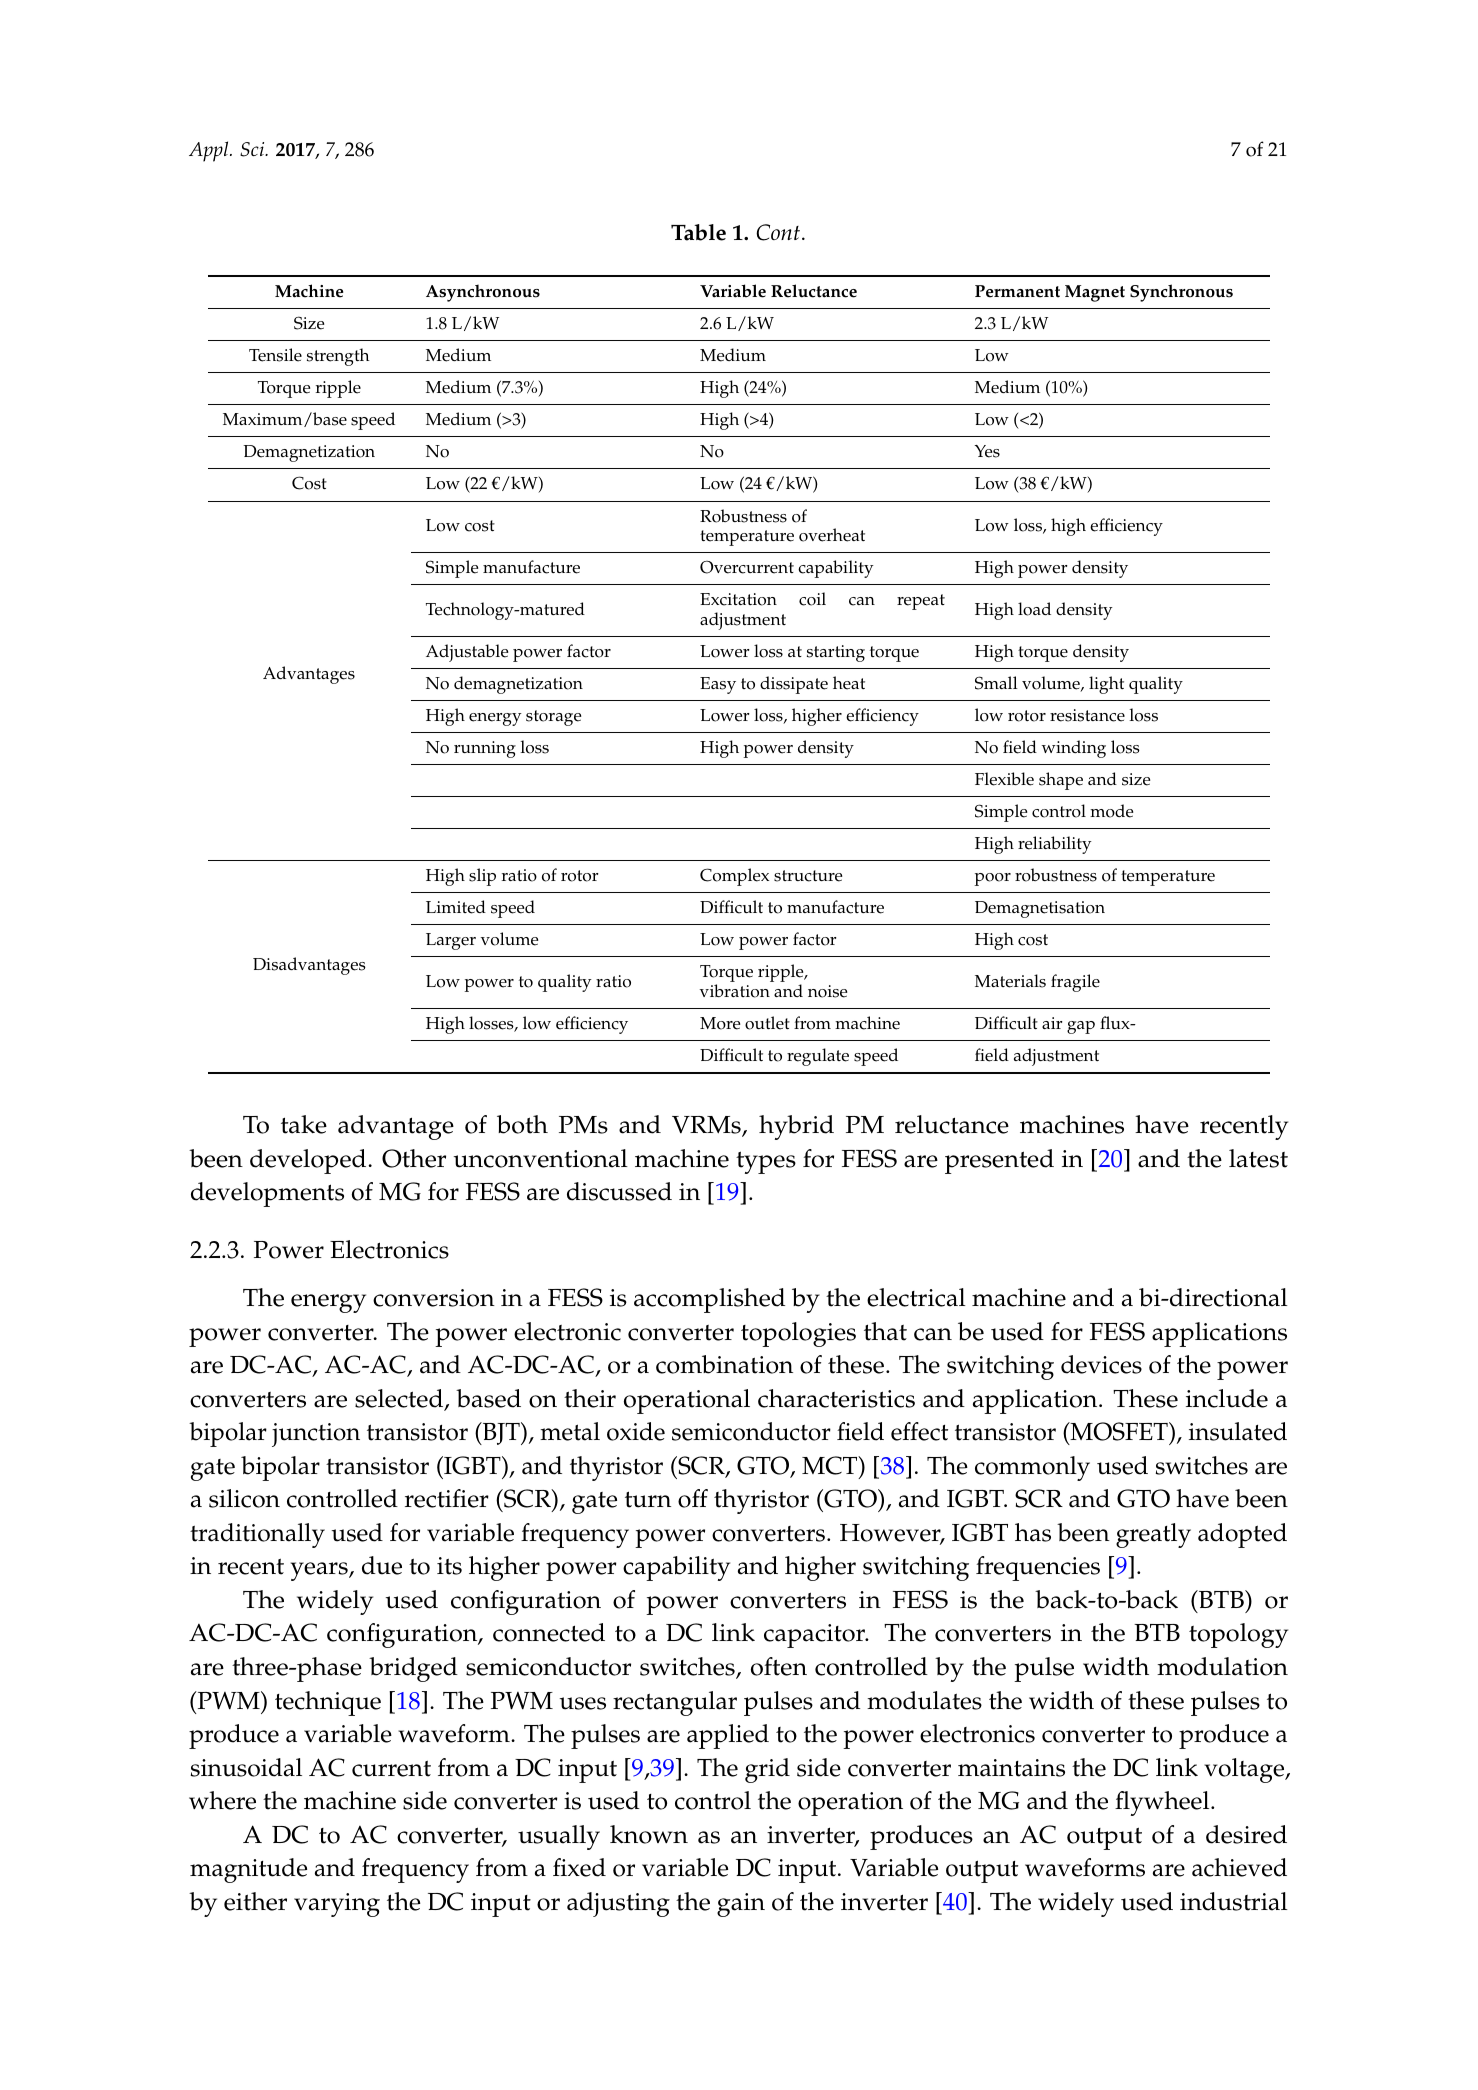 Image resolution: width=1478 pixels, height=2090 pixels. What do you see at coordinates (304, 1124) in the document?
I see `take` at bounding box center [304, 1124].
